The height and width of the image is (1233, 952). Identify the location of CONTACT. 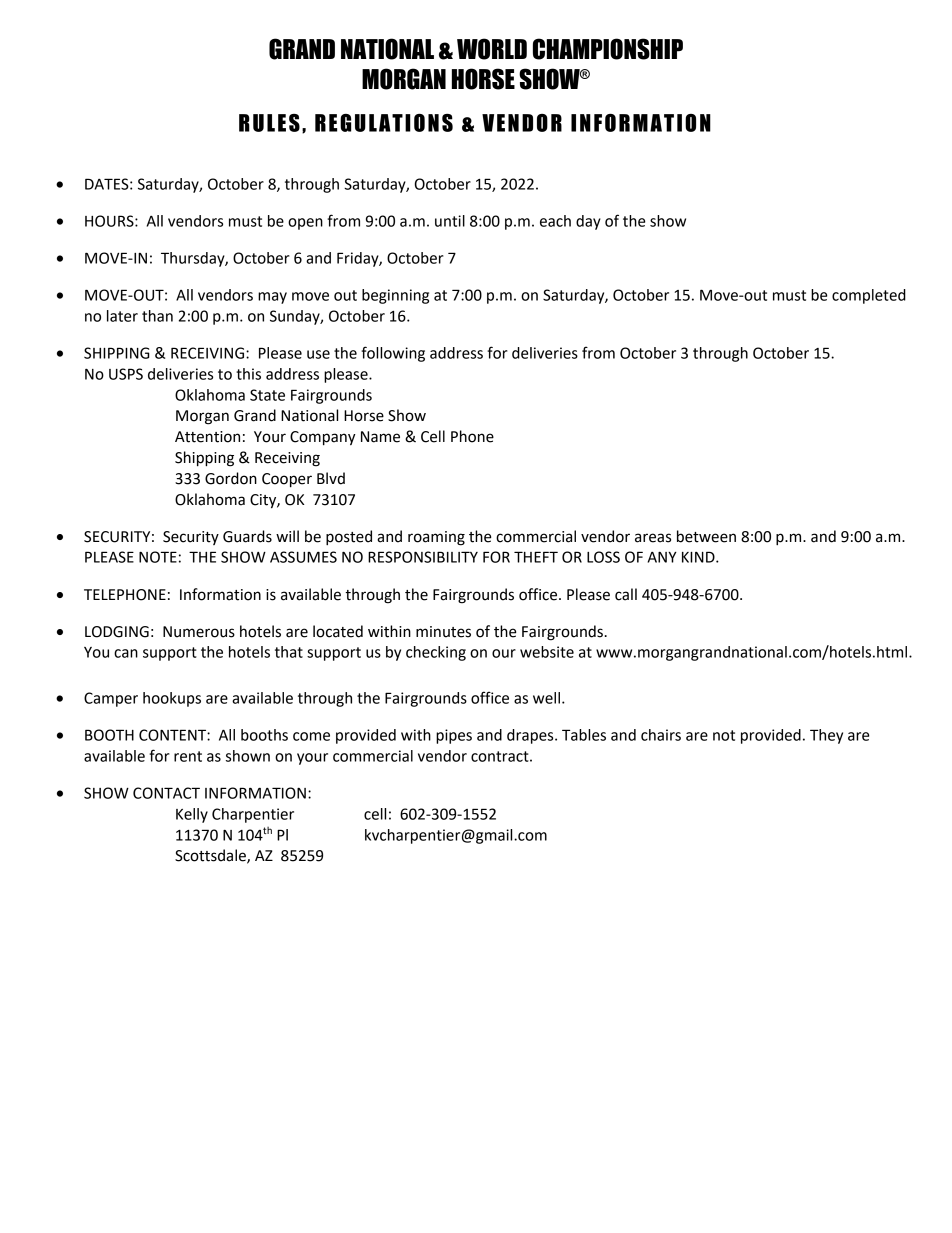
(166, 793).
